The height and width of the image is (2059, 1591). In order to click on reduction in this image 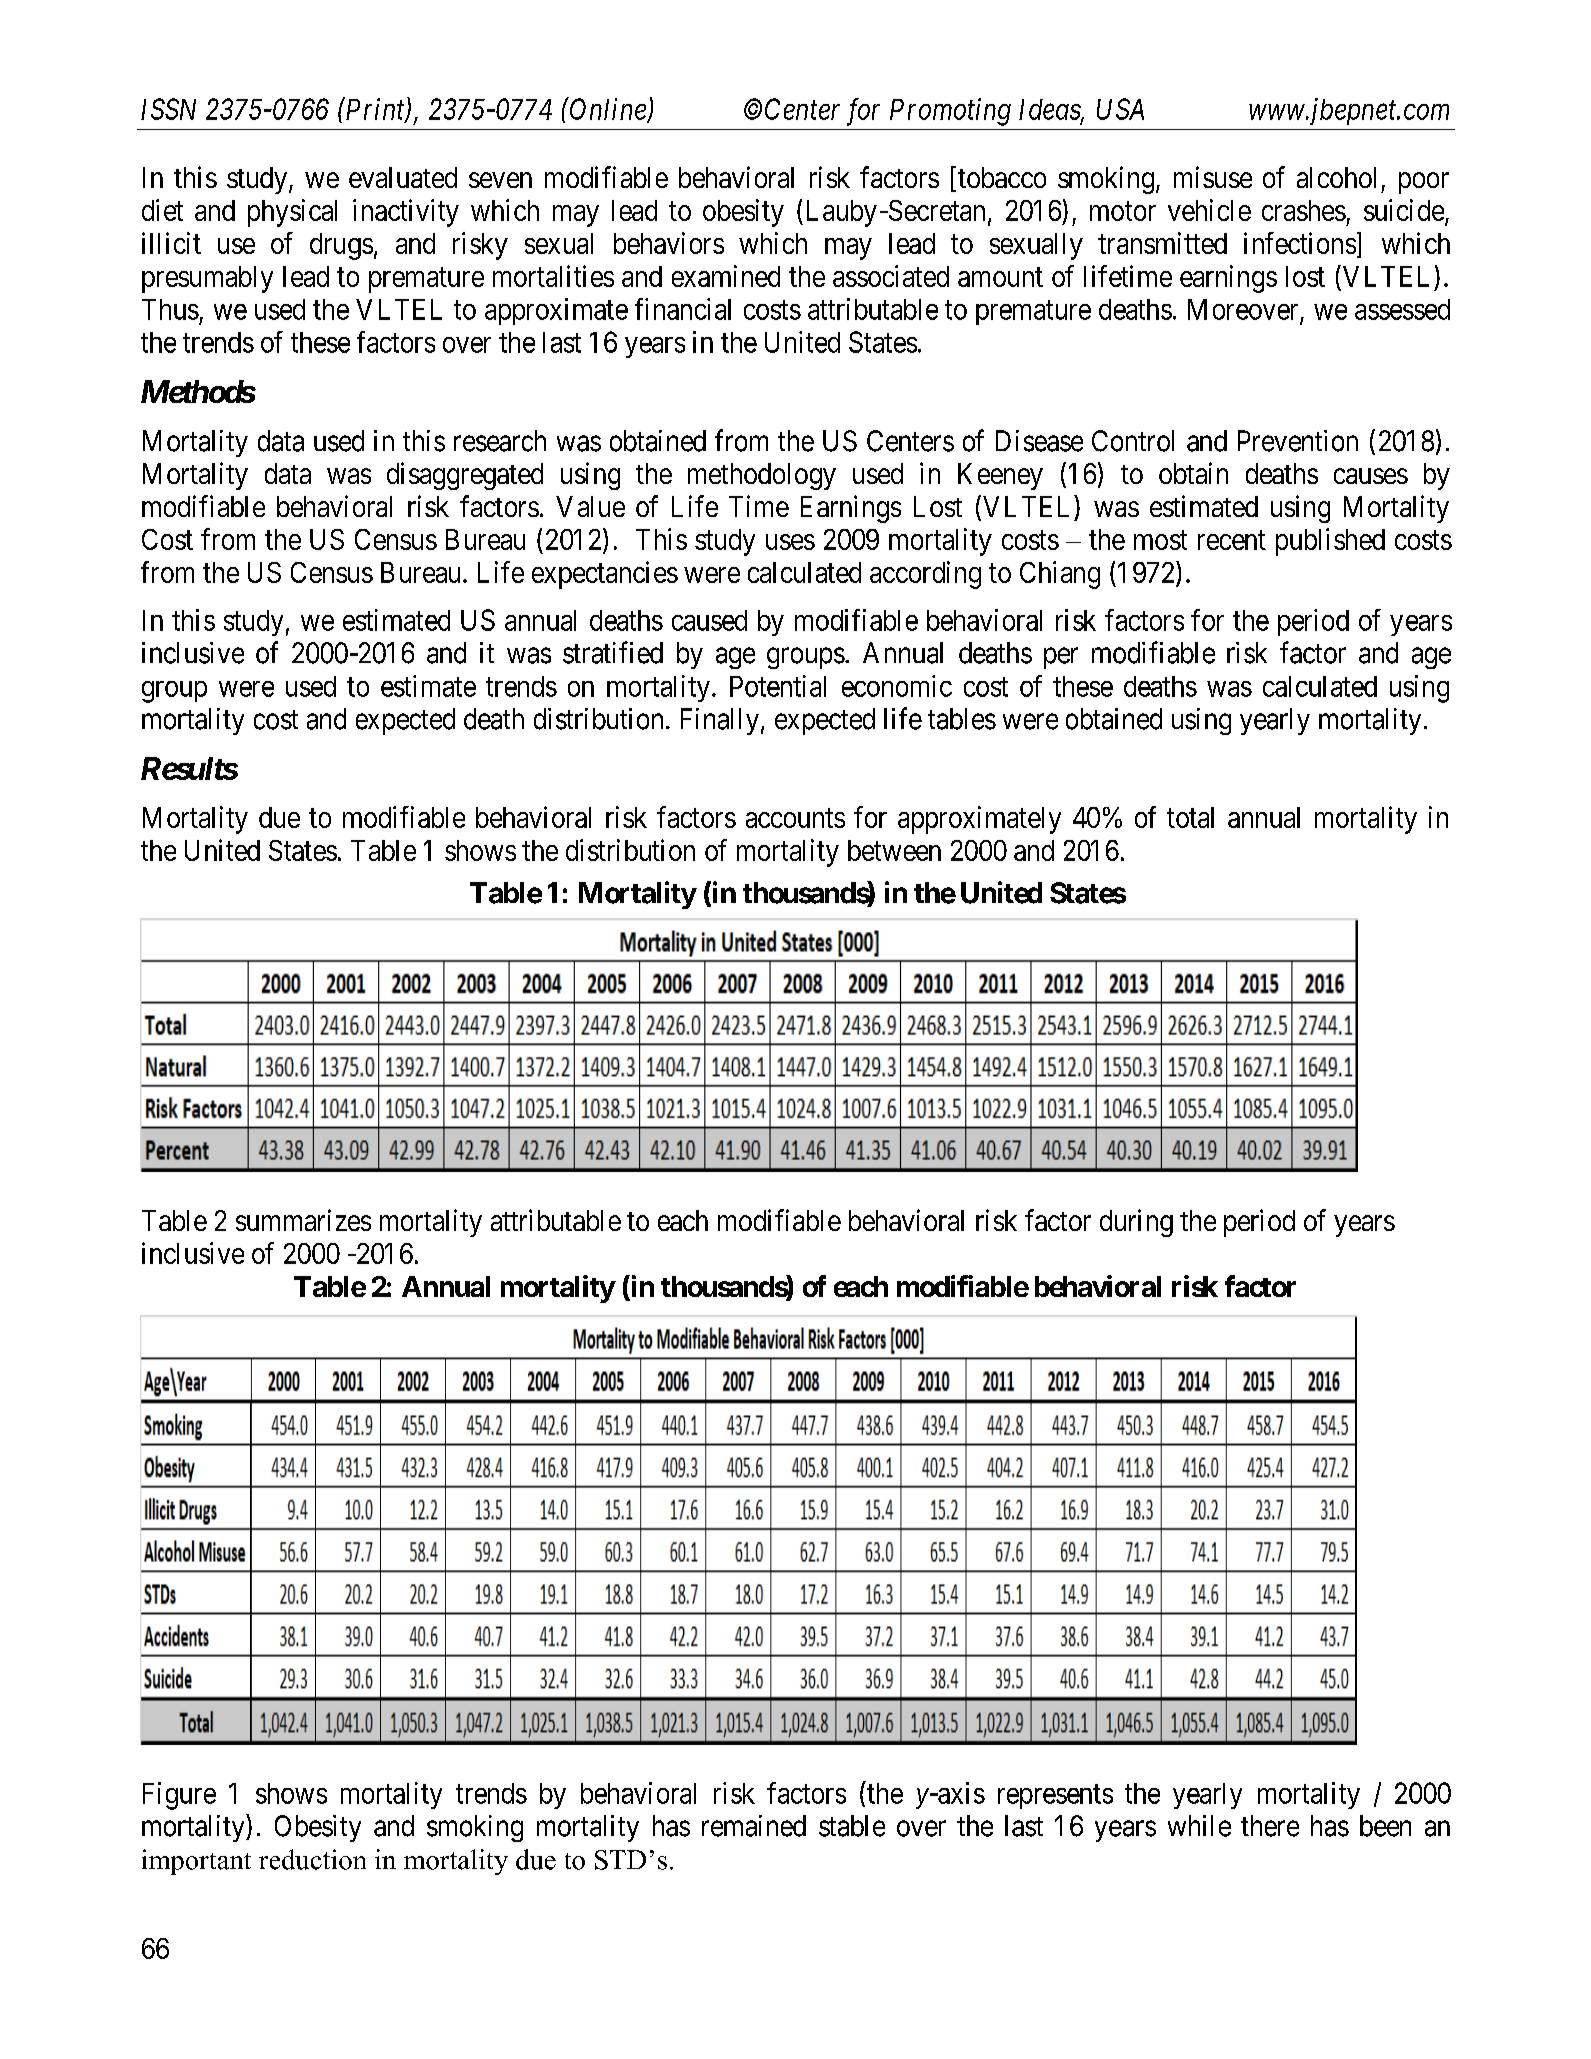, I will do `click(312, 1859)`.
